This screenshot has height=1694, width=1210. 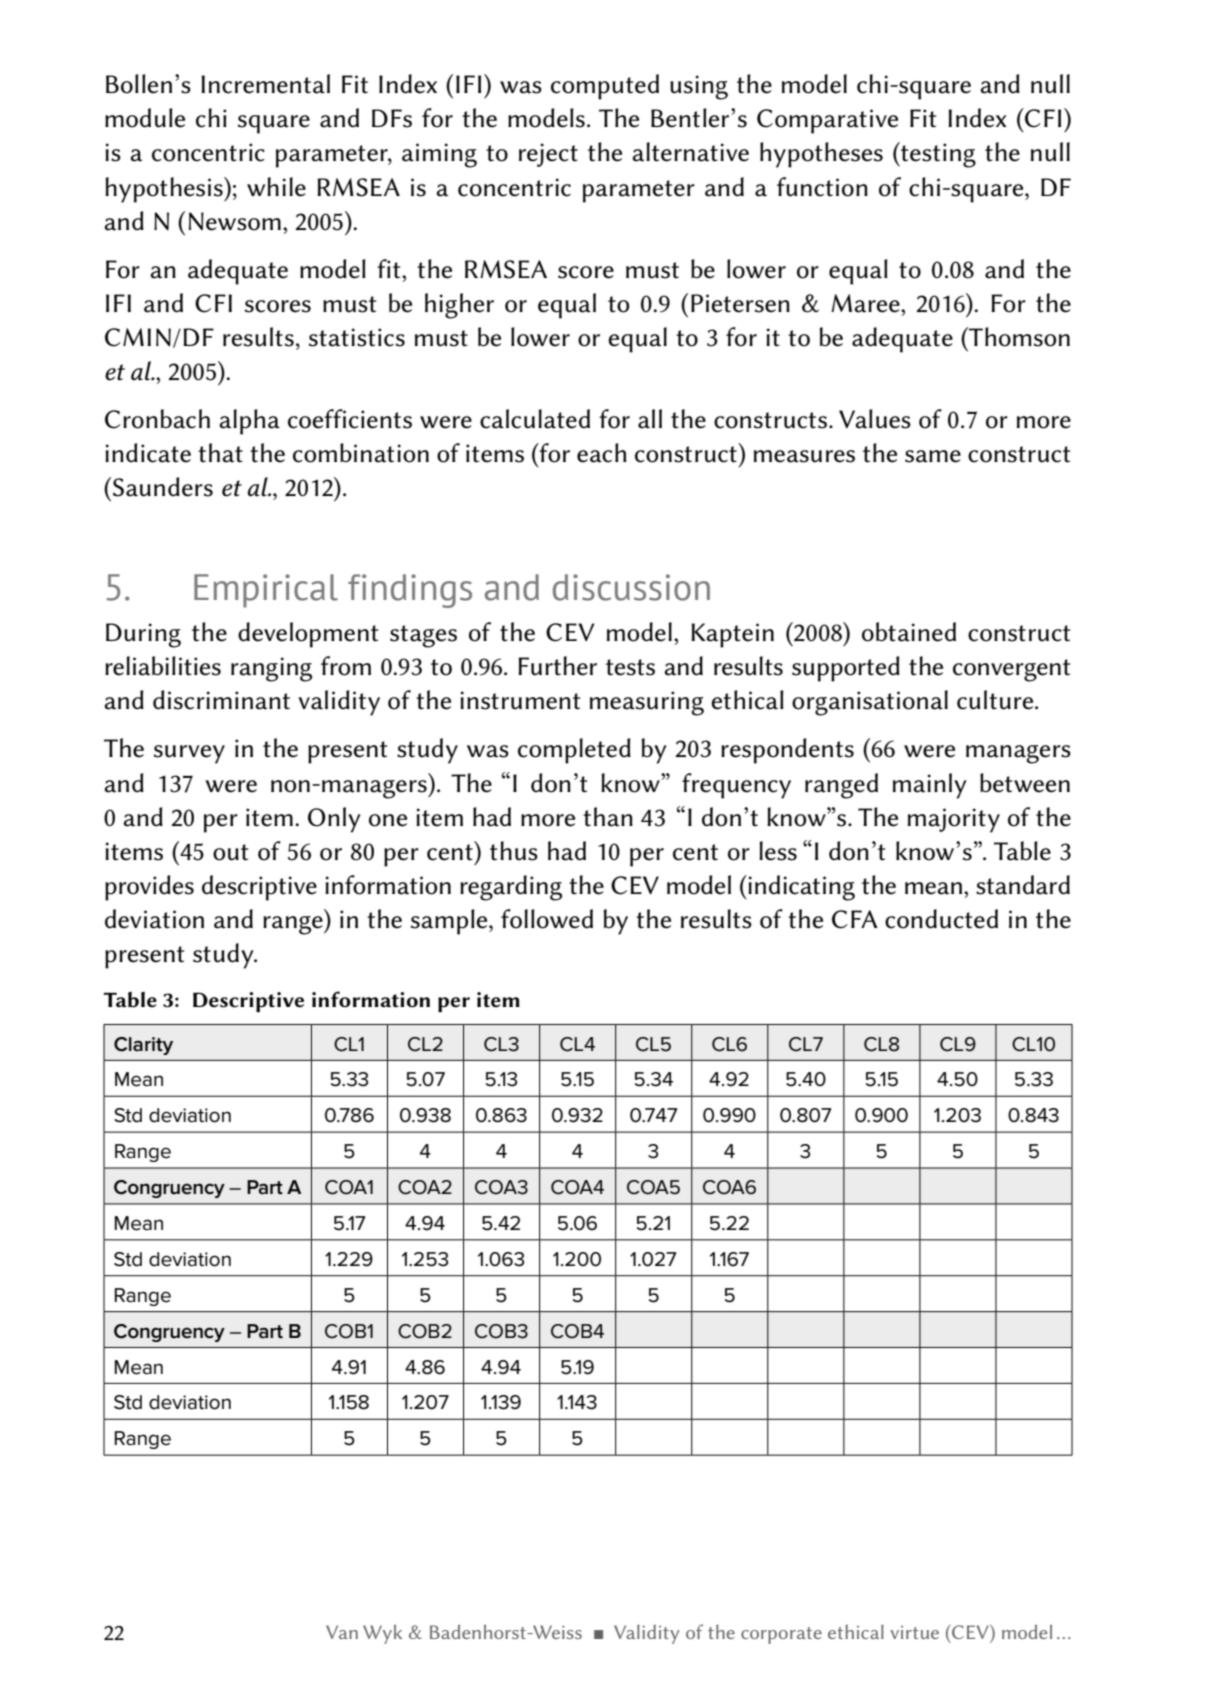 What do you see at coordinates (909, 632) in the screenshot?
I see `obtained` at bounding box center [909, 632].
